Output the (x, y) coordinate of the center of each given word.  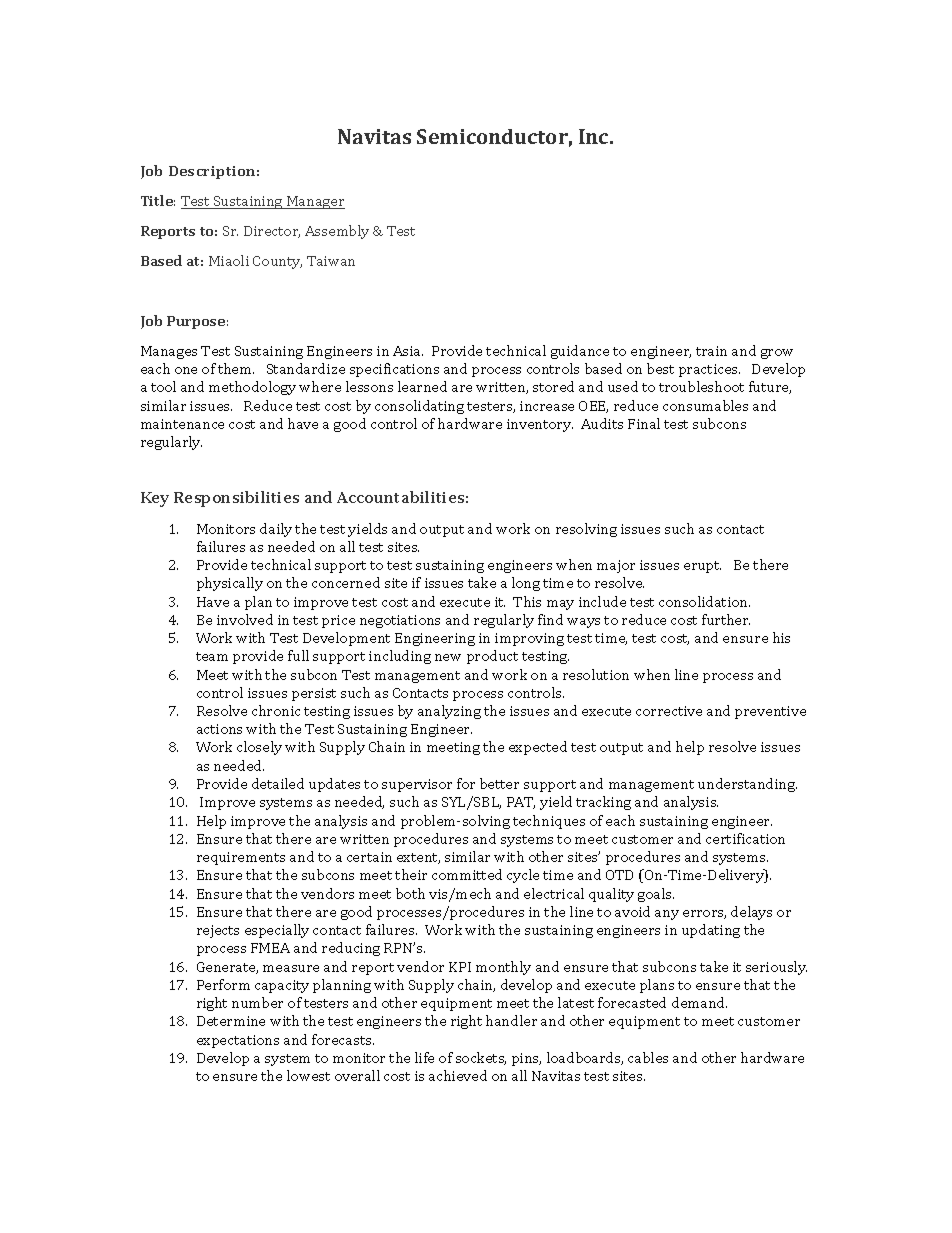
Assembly (337, 232)
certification (745, 838)
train (711, 351)
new (448, 657)
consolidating (419, 407)
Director (272, 232)
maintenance (182, 424)
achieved (458, 1075)
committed (467, 874)
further (726, 619)
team (212, 656)
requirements (241, 858)
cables (648, 1057)
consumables (705, 405)
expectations (238, 1041)
